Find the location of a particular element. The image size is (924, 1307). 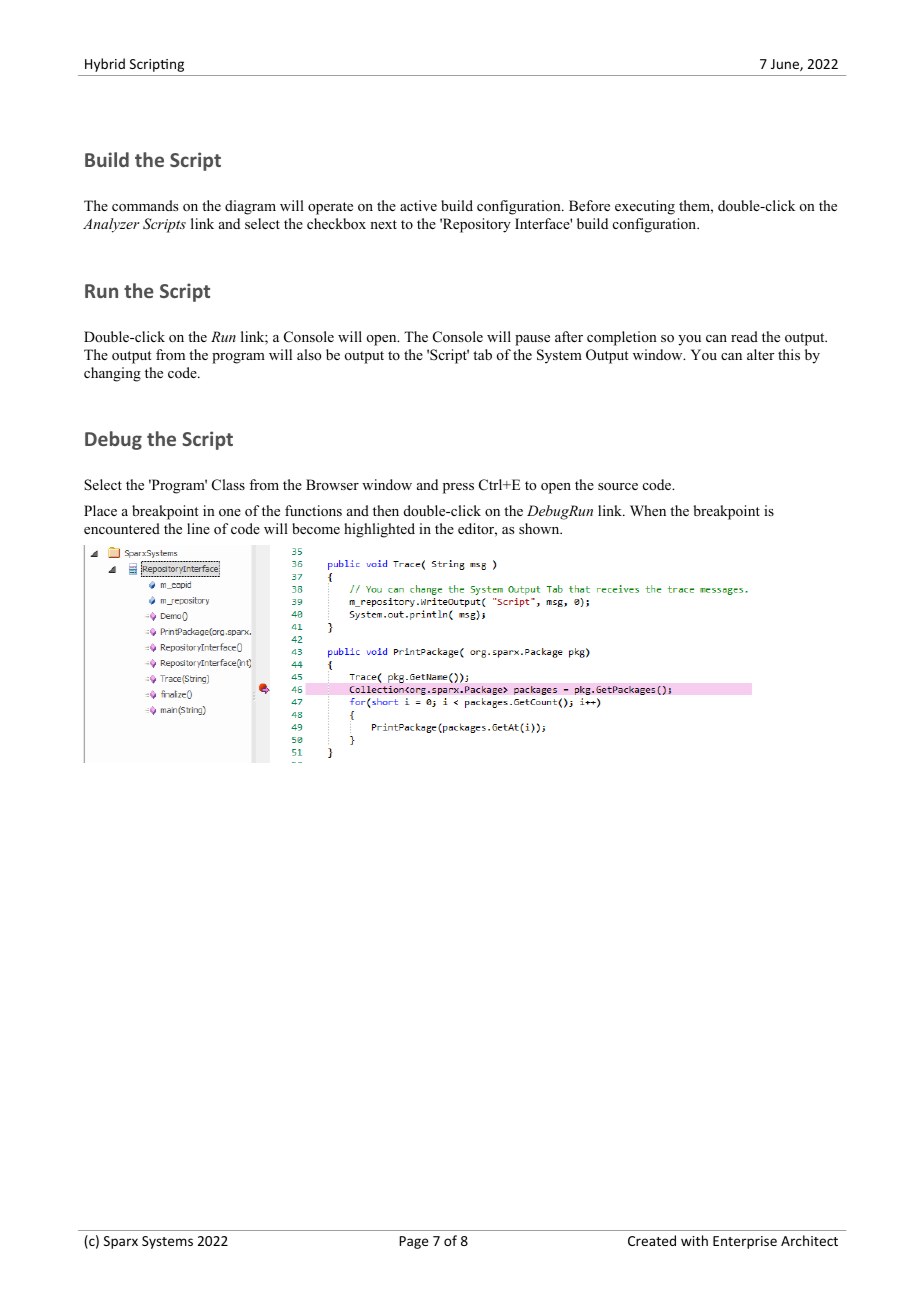

shown is located at coordinates (540, 528).
